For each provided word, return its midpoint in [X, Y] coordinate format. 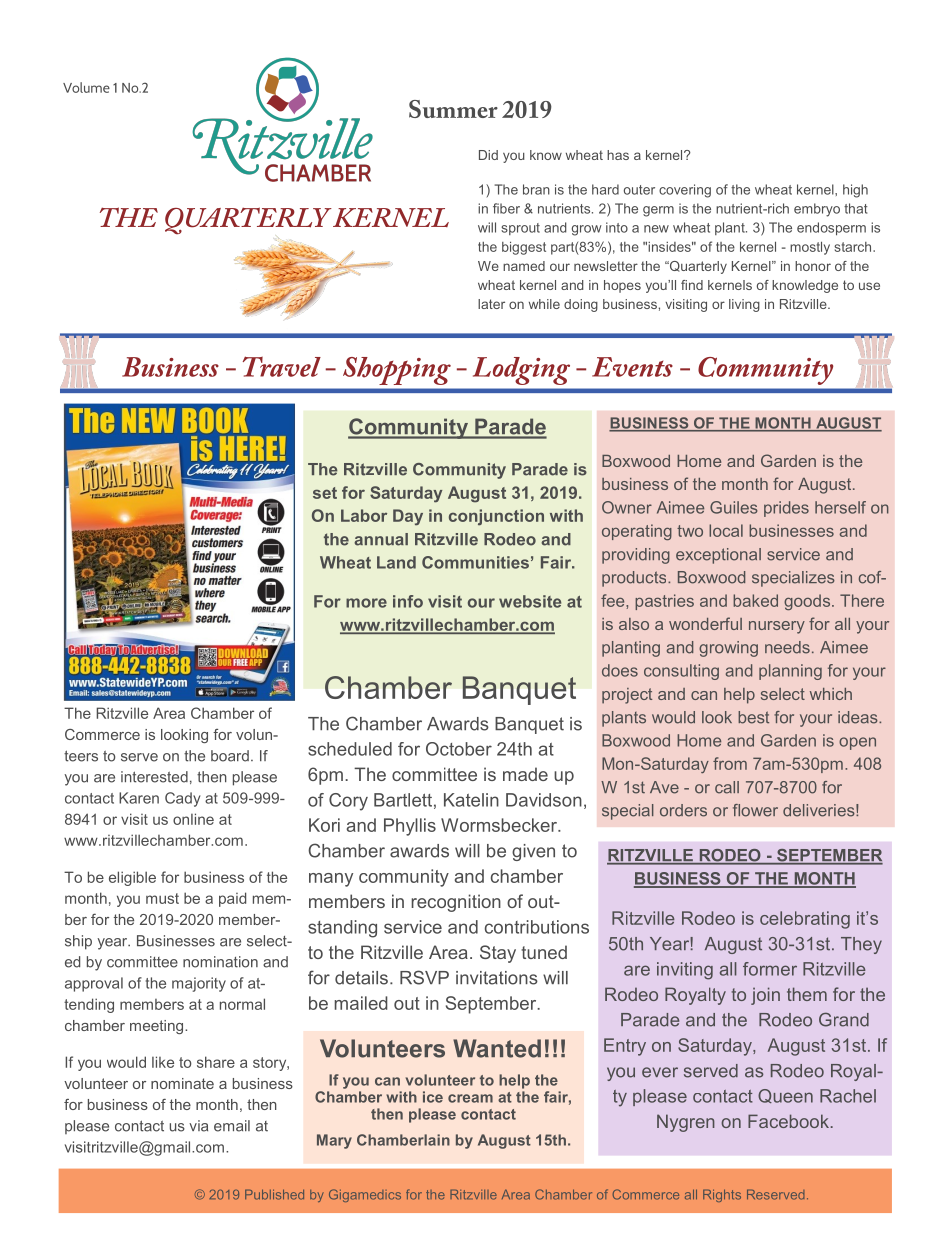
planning [790, 672]
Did [488, 155]
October [459, 749]
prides [786, 509]
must [162, 898]
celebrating [805, 920]
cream [470, 1098]
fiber [506, 208]
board [230, 756]
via [198, 1126]
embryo [817, 210]
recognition [456, 903]
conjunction [496, 517]
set [325, 493]
